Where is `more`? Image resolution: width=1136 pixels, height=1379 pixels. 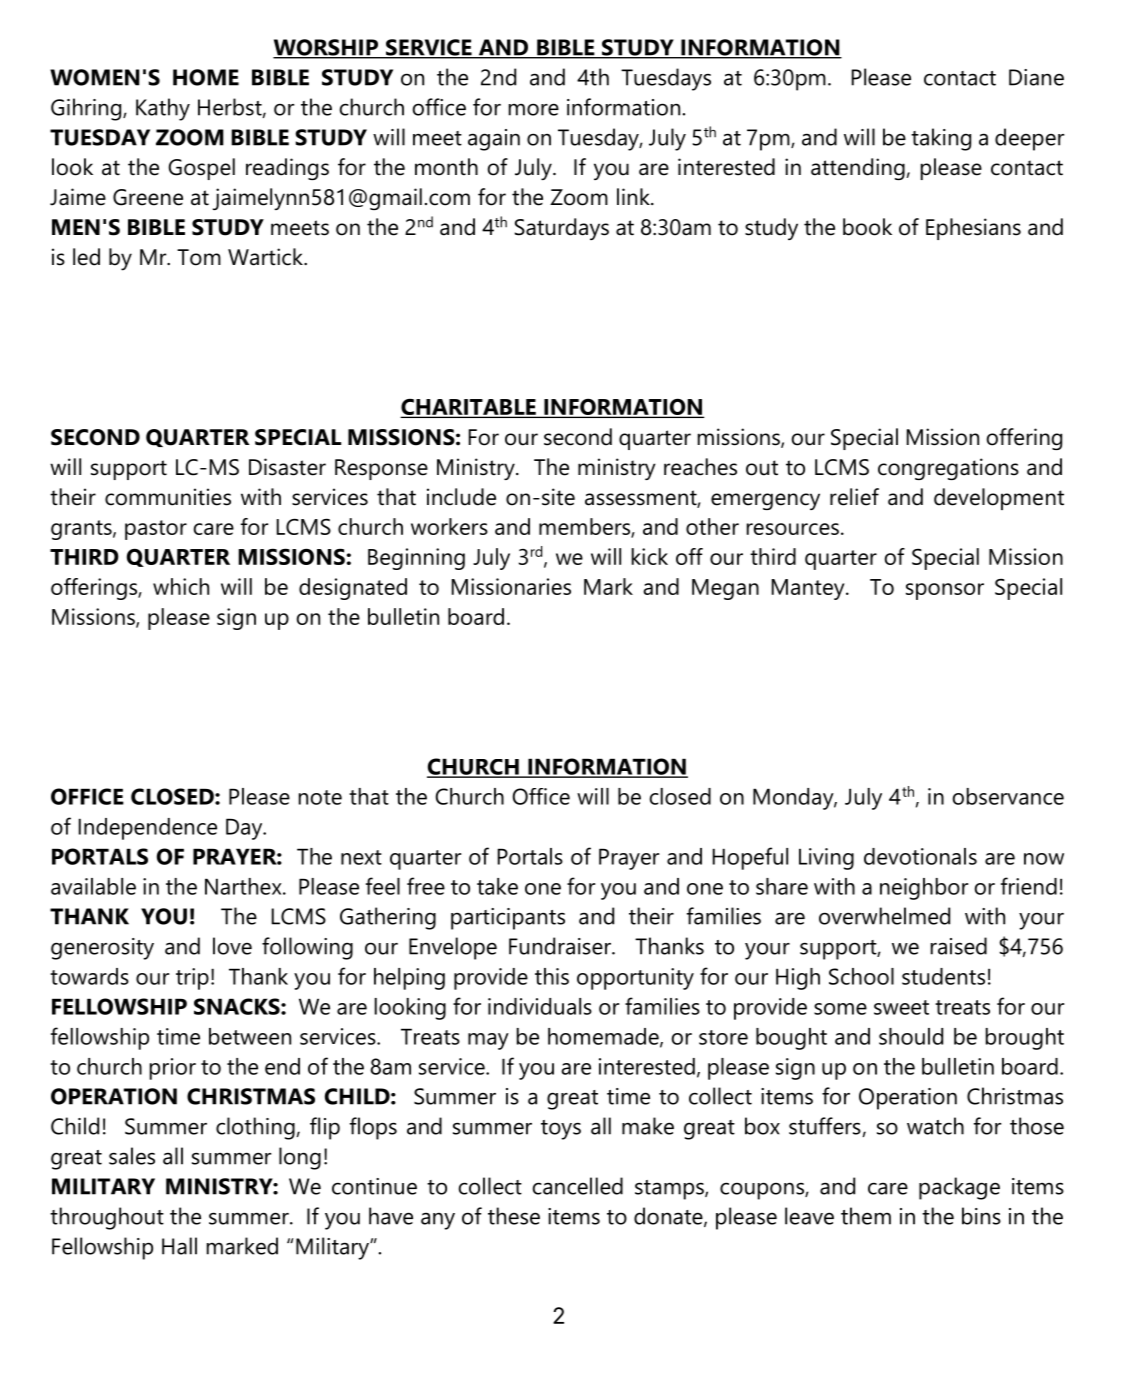 more is located at coordinates (534, 109).
